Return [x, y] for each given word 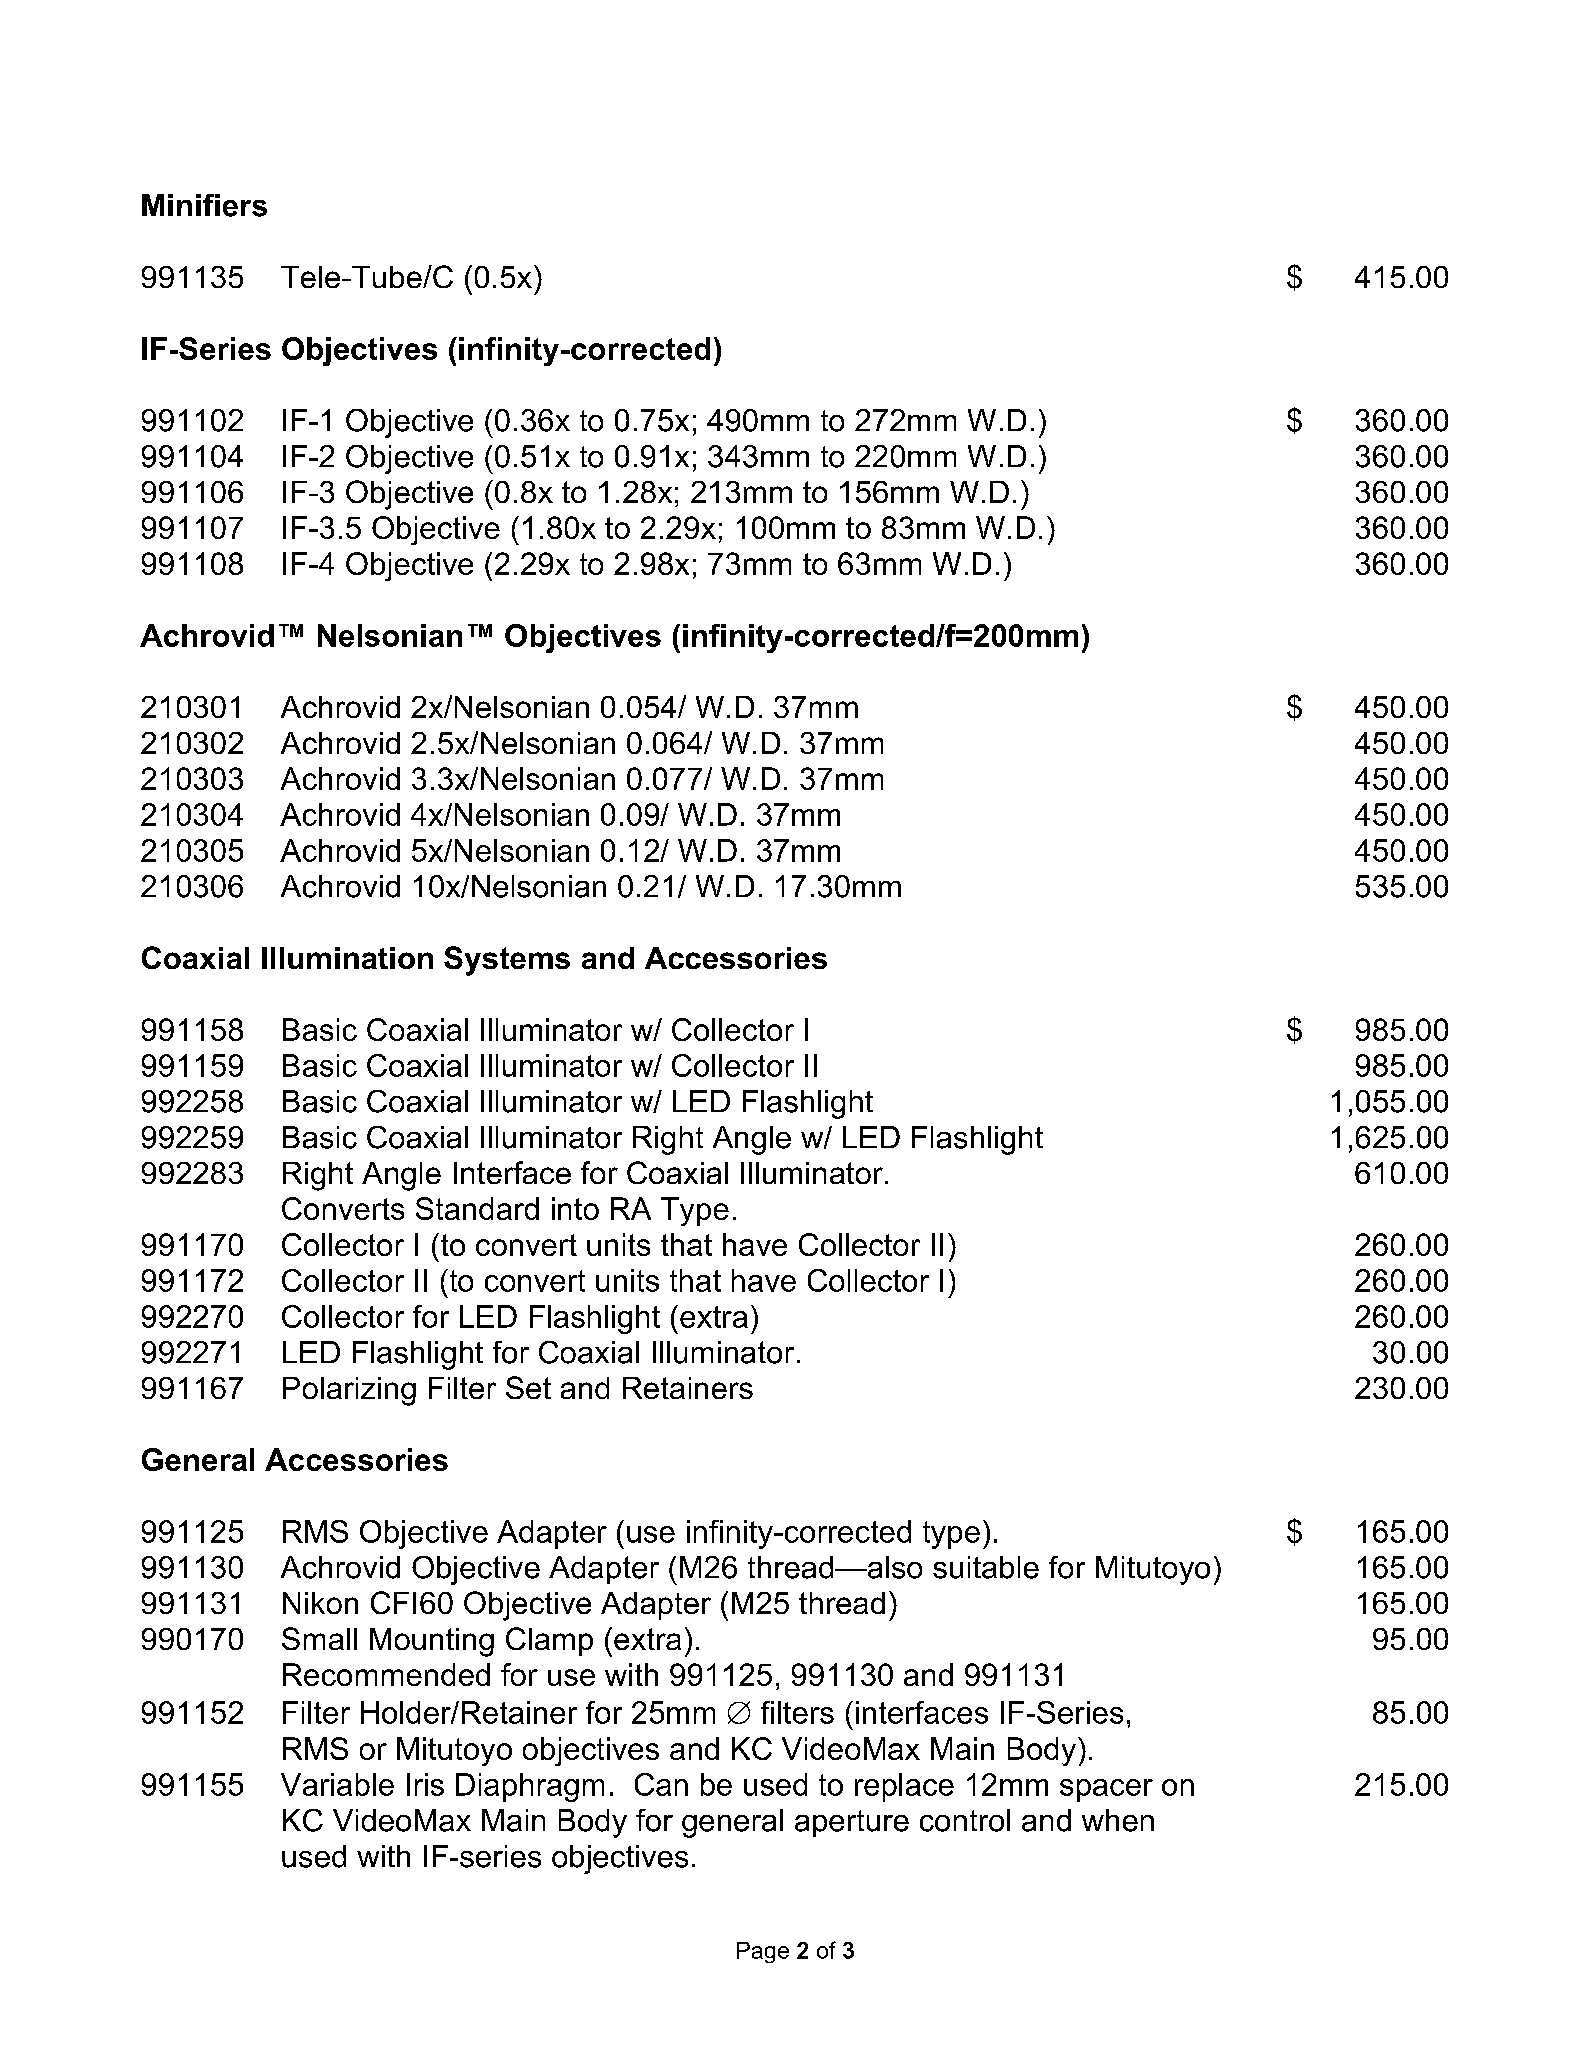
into [575, 1208]
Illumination [347, 958]
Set [528, 1387]
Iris [425, 1784]
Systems [507, 961]
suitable [986, 1567]
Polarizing [349, 1391]
